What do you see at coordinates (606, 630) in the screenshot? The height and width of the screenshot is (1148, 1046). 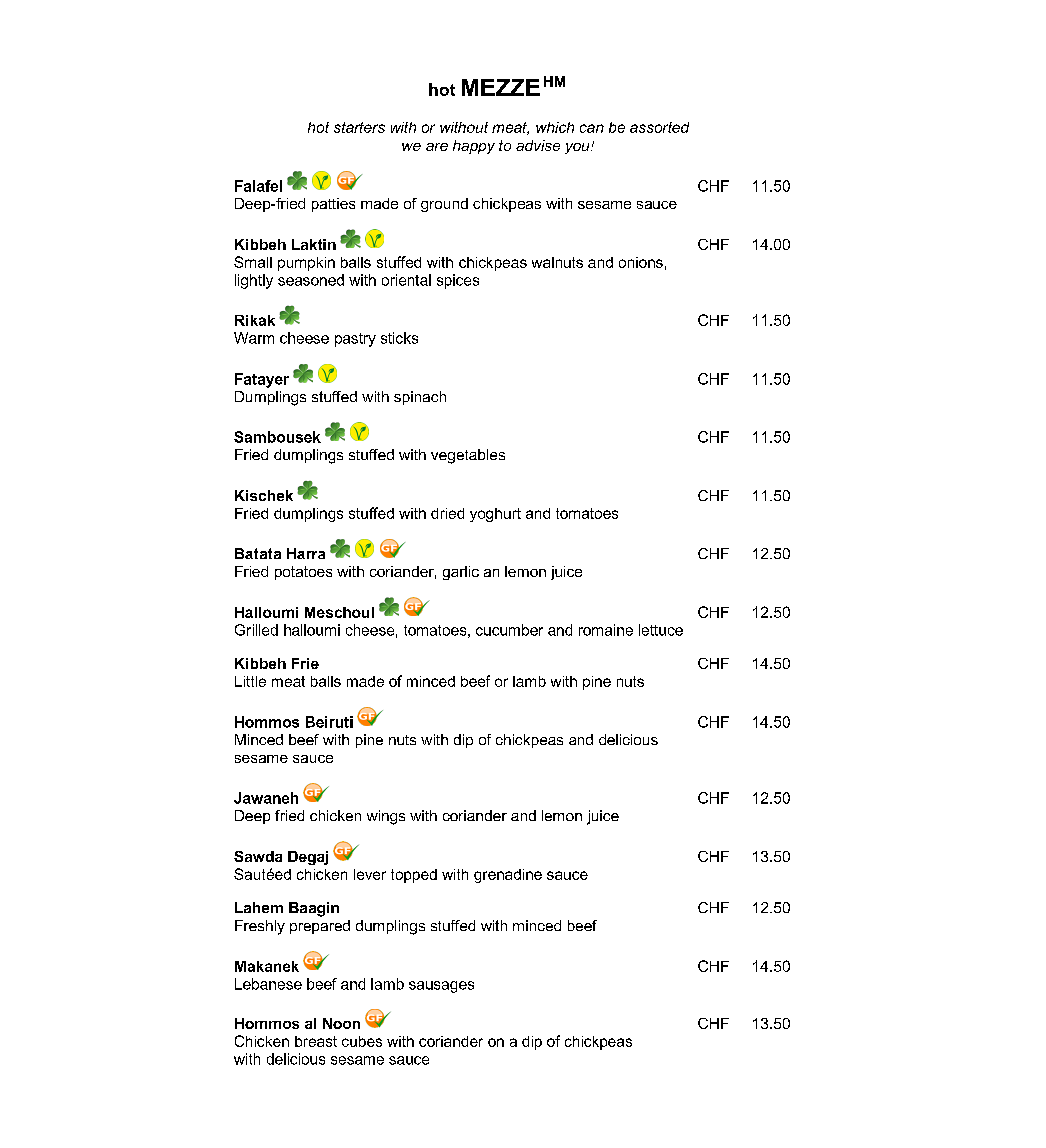 I see `romaine` at bounding box center [606, 630].
